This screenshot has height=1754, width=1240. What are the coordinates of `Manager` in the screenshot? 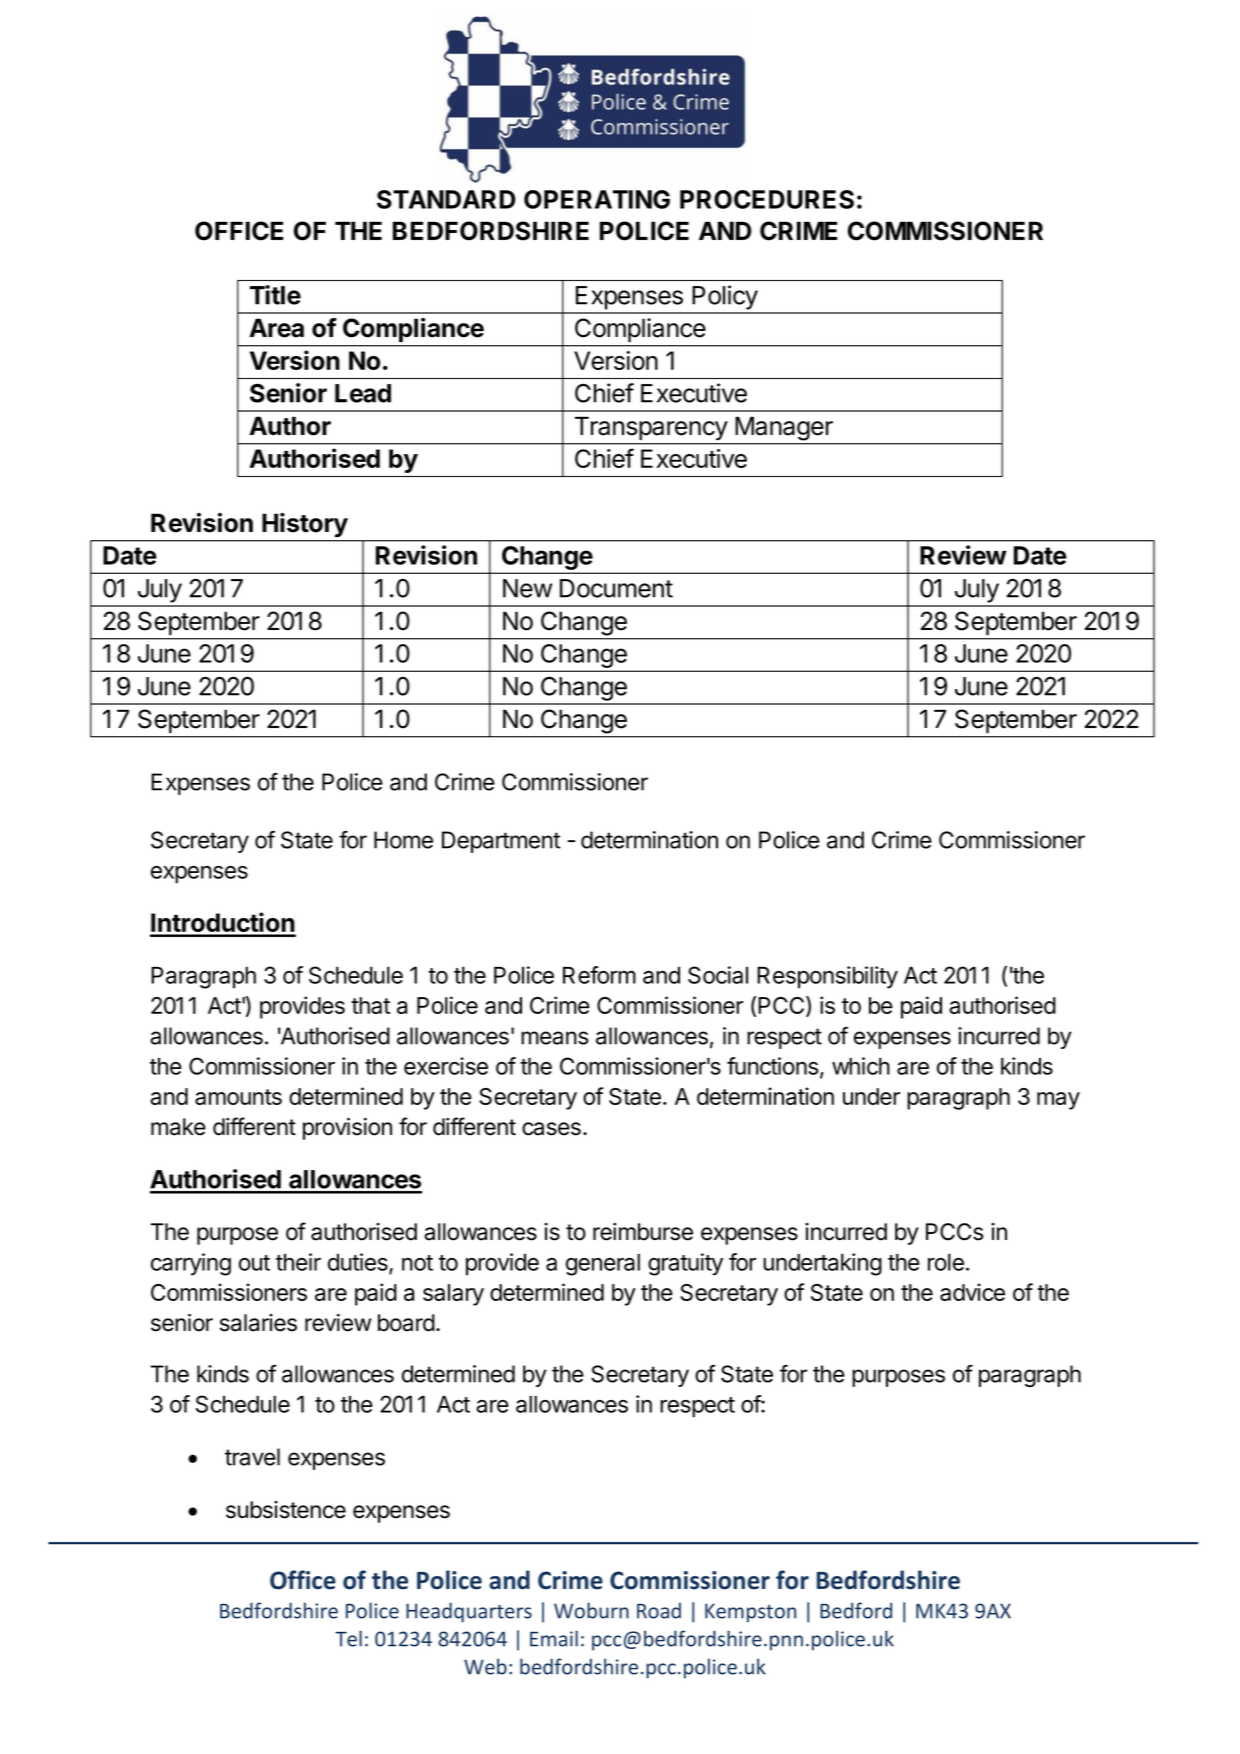 It's located at (784, 429).
